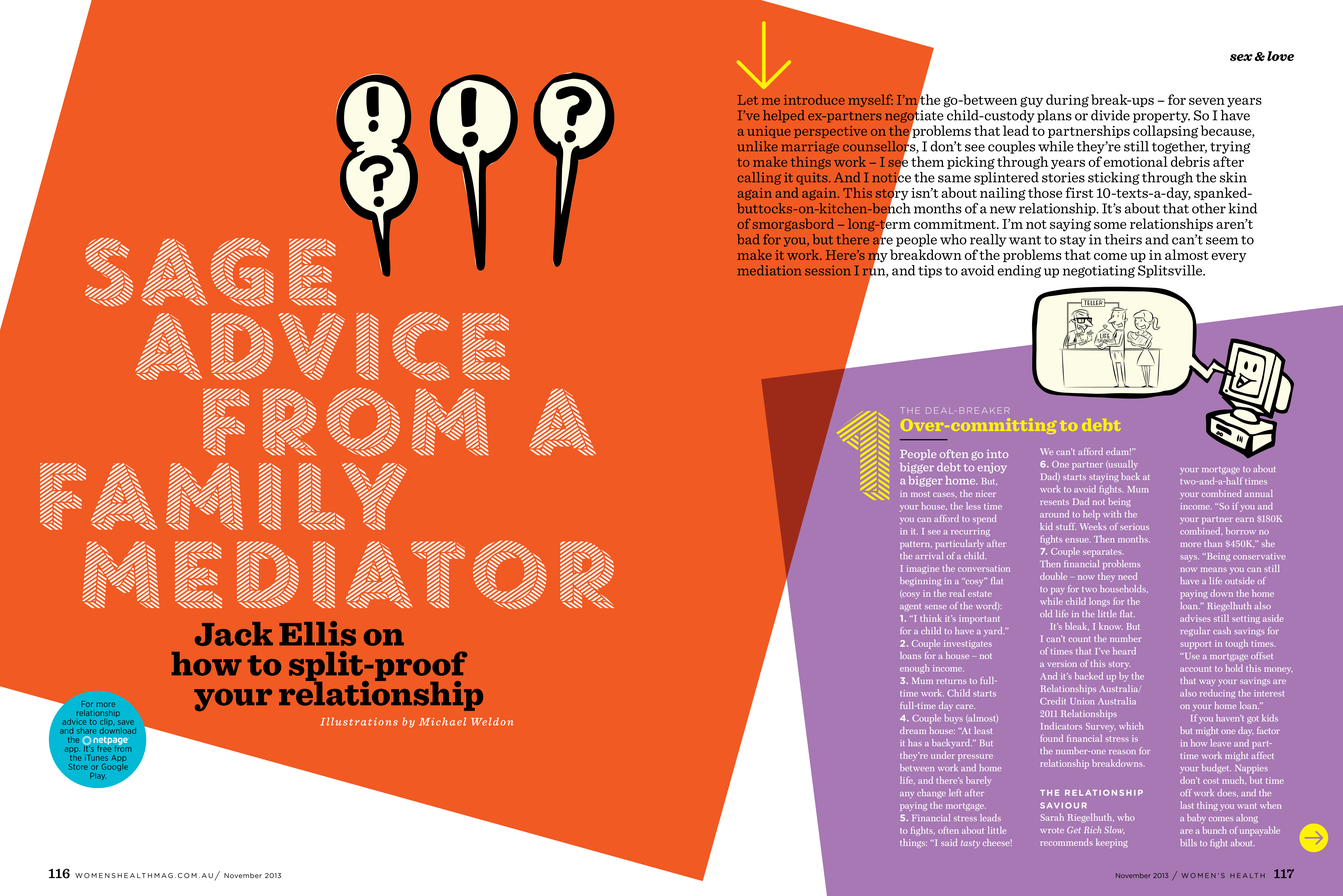  What do you see at coordinates (945, 495) in the screenshot?
I see `cases` at bounding box center [945, 495].
